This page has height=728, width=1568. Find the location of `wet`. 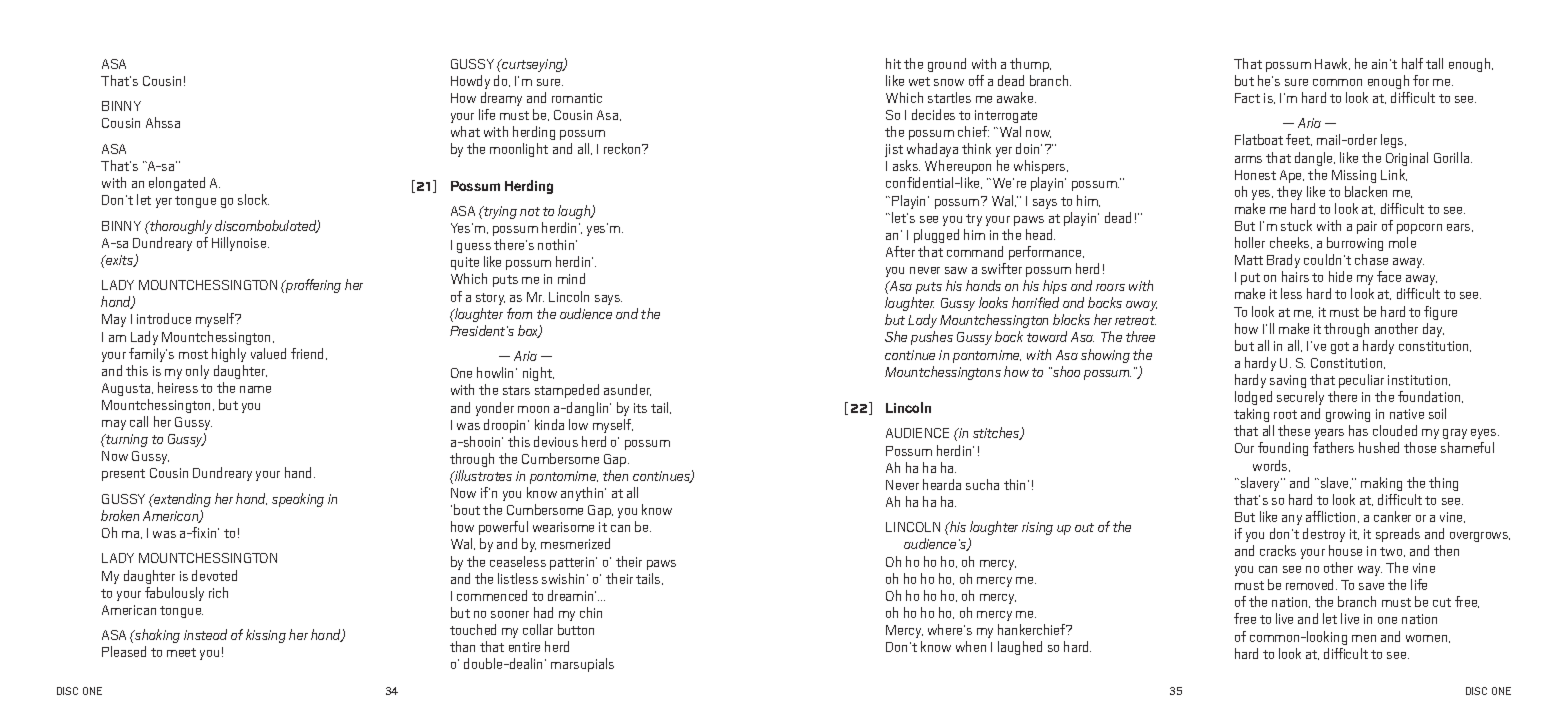

wet is located at coordinates (919, 81).
